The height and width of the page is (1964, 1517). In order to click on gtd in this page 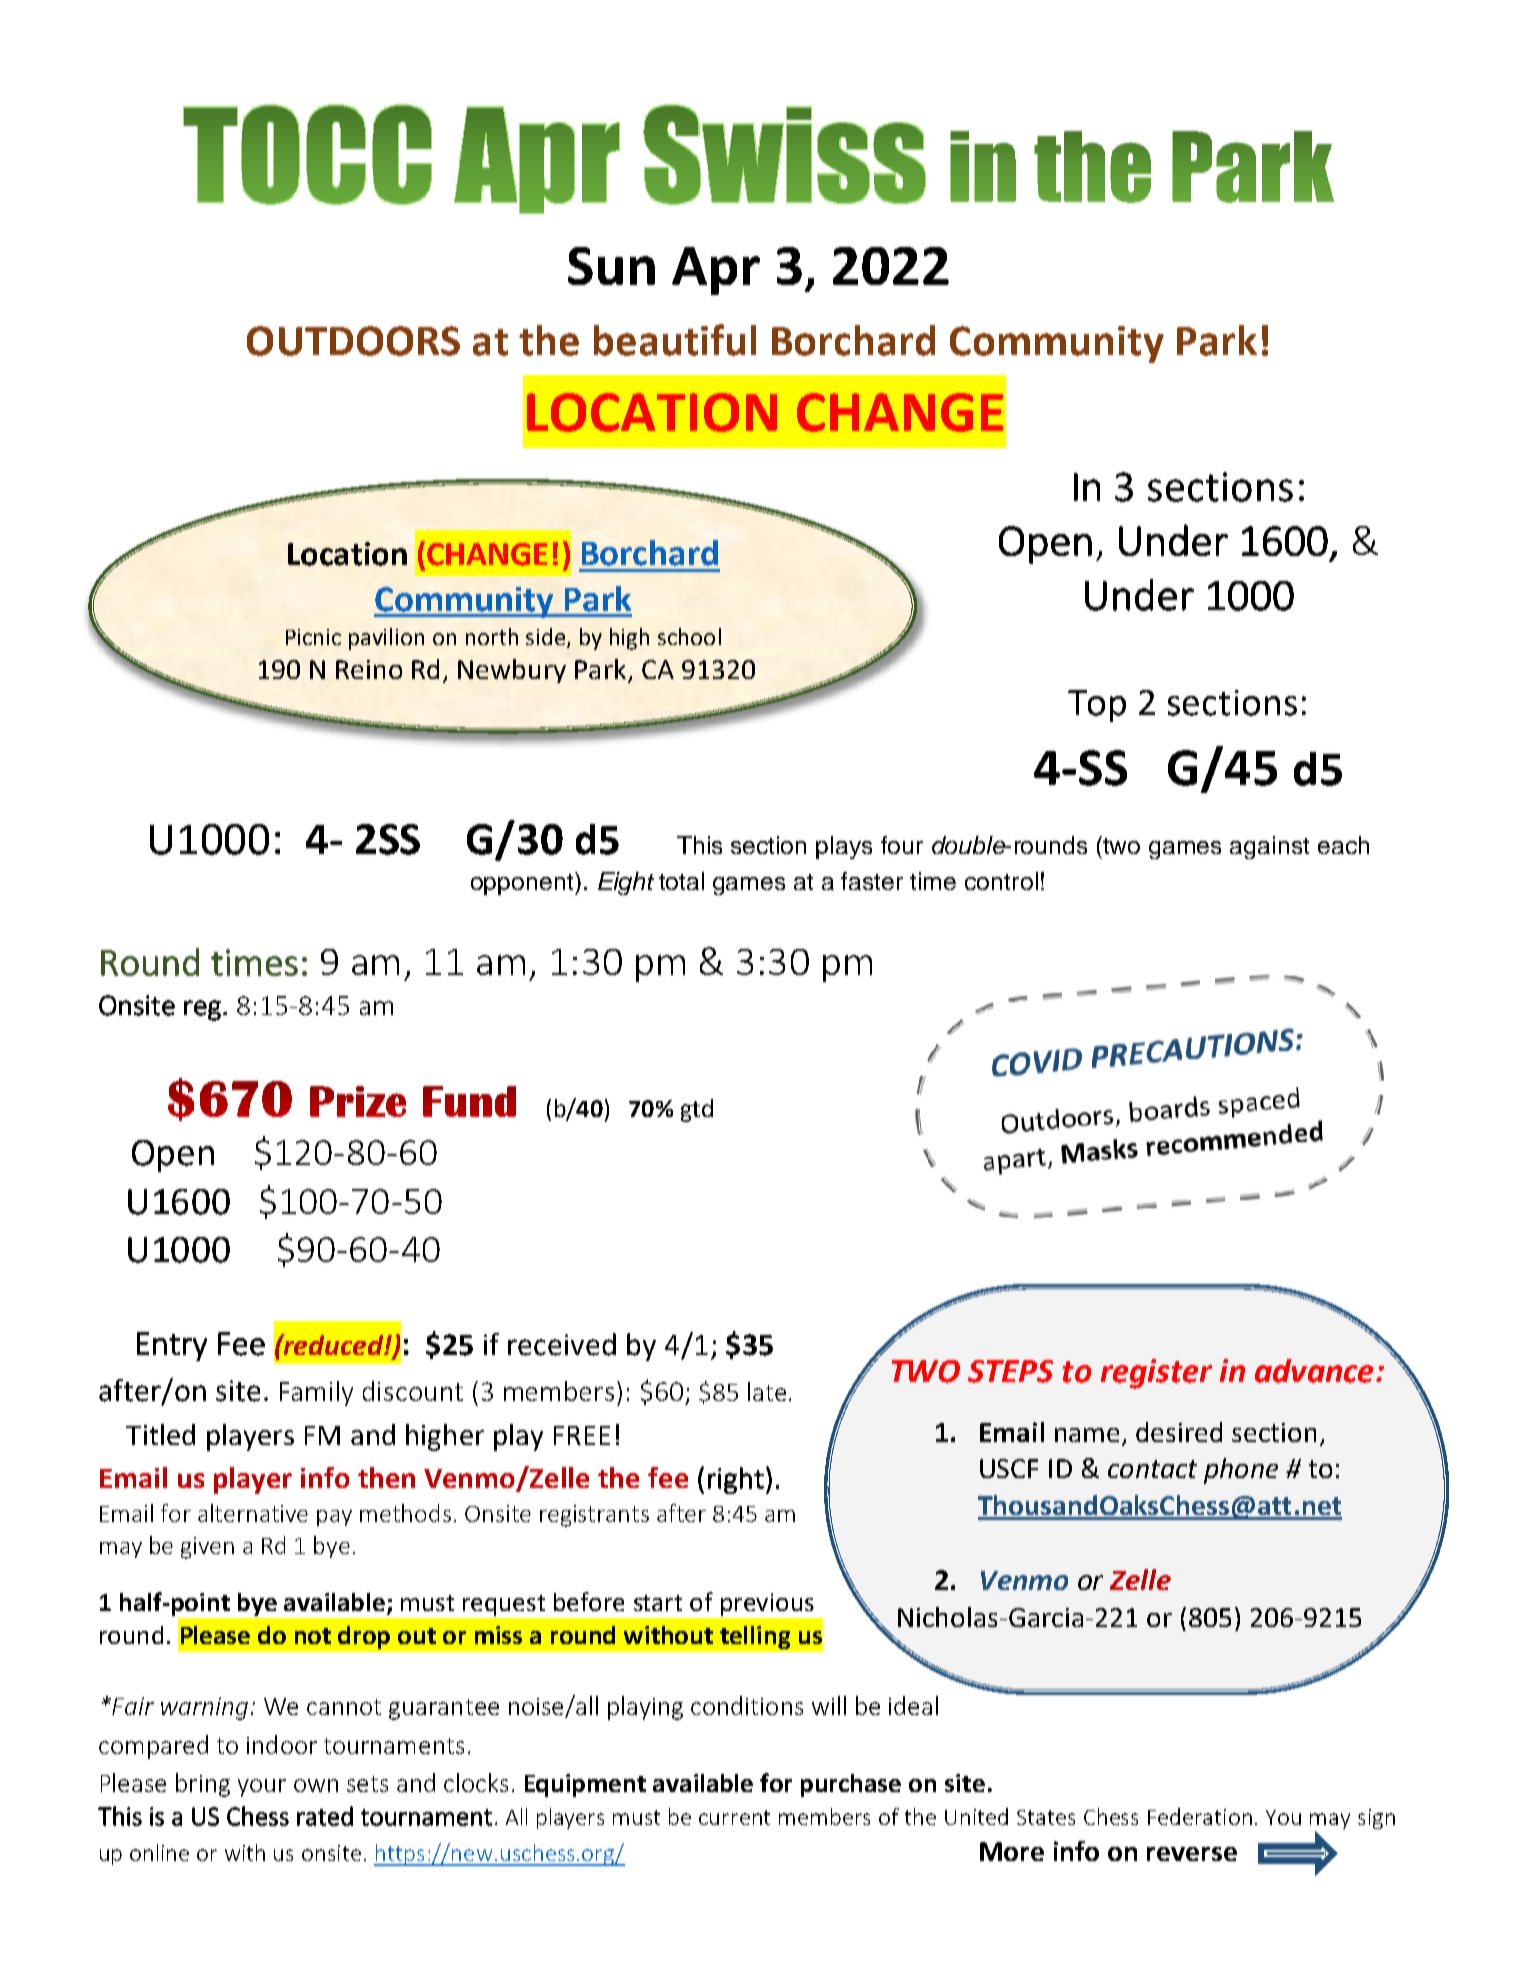, I will do `click(697, 1110)`.
